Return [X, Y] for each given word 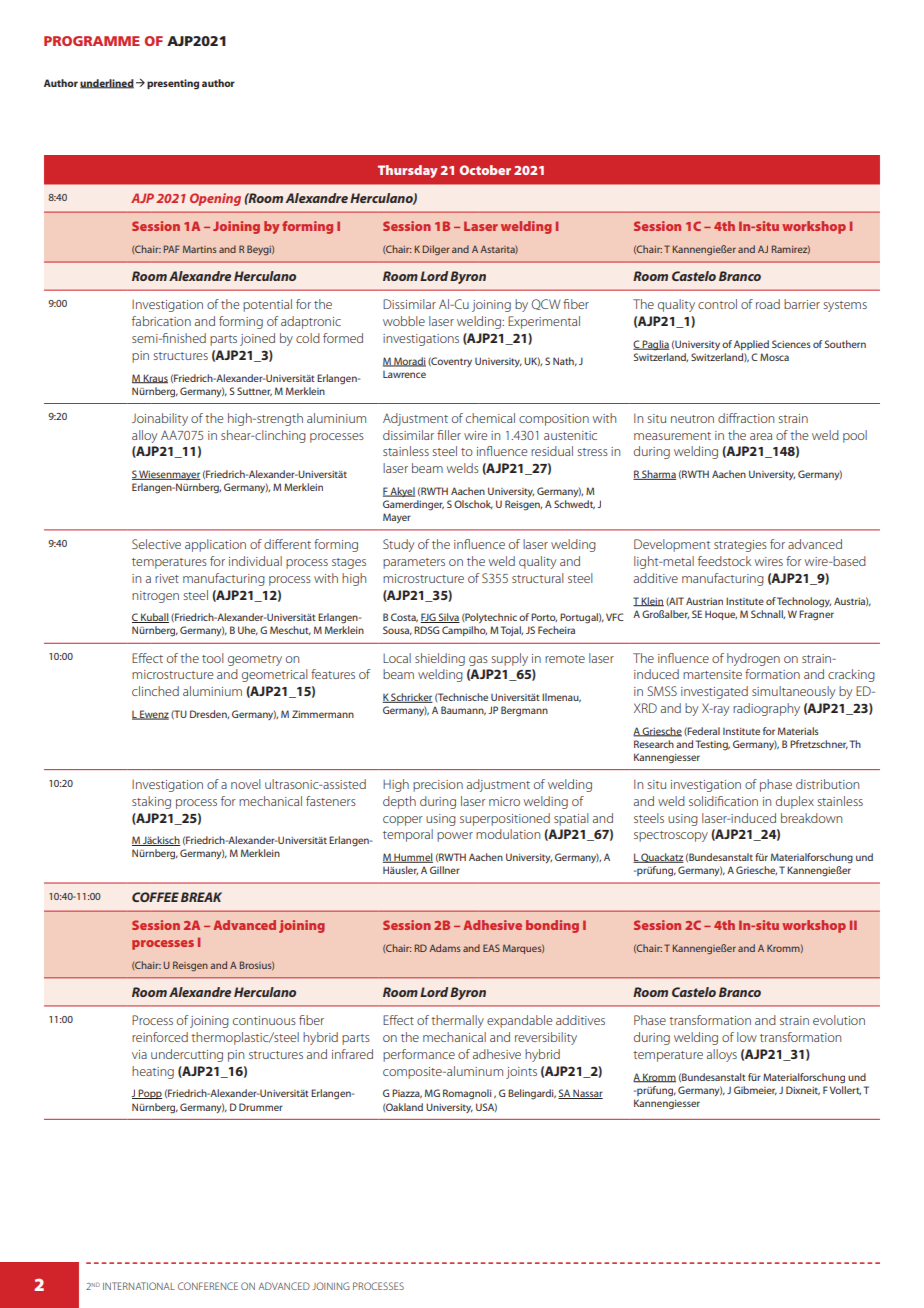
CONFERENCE [208, 1286]
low [747, 1037]
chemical [490, 418]
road [768, 304]
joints [521, 1073]
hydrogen [753, 659]
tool [213, 658]
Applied [751, 345]
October [485, 170]
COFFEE [155, 897]
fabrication [161, 321]
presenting [173, 84]
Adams [445, 948]
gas [478, 661]
